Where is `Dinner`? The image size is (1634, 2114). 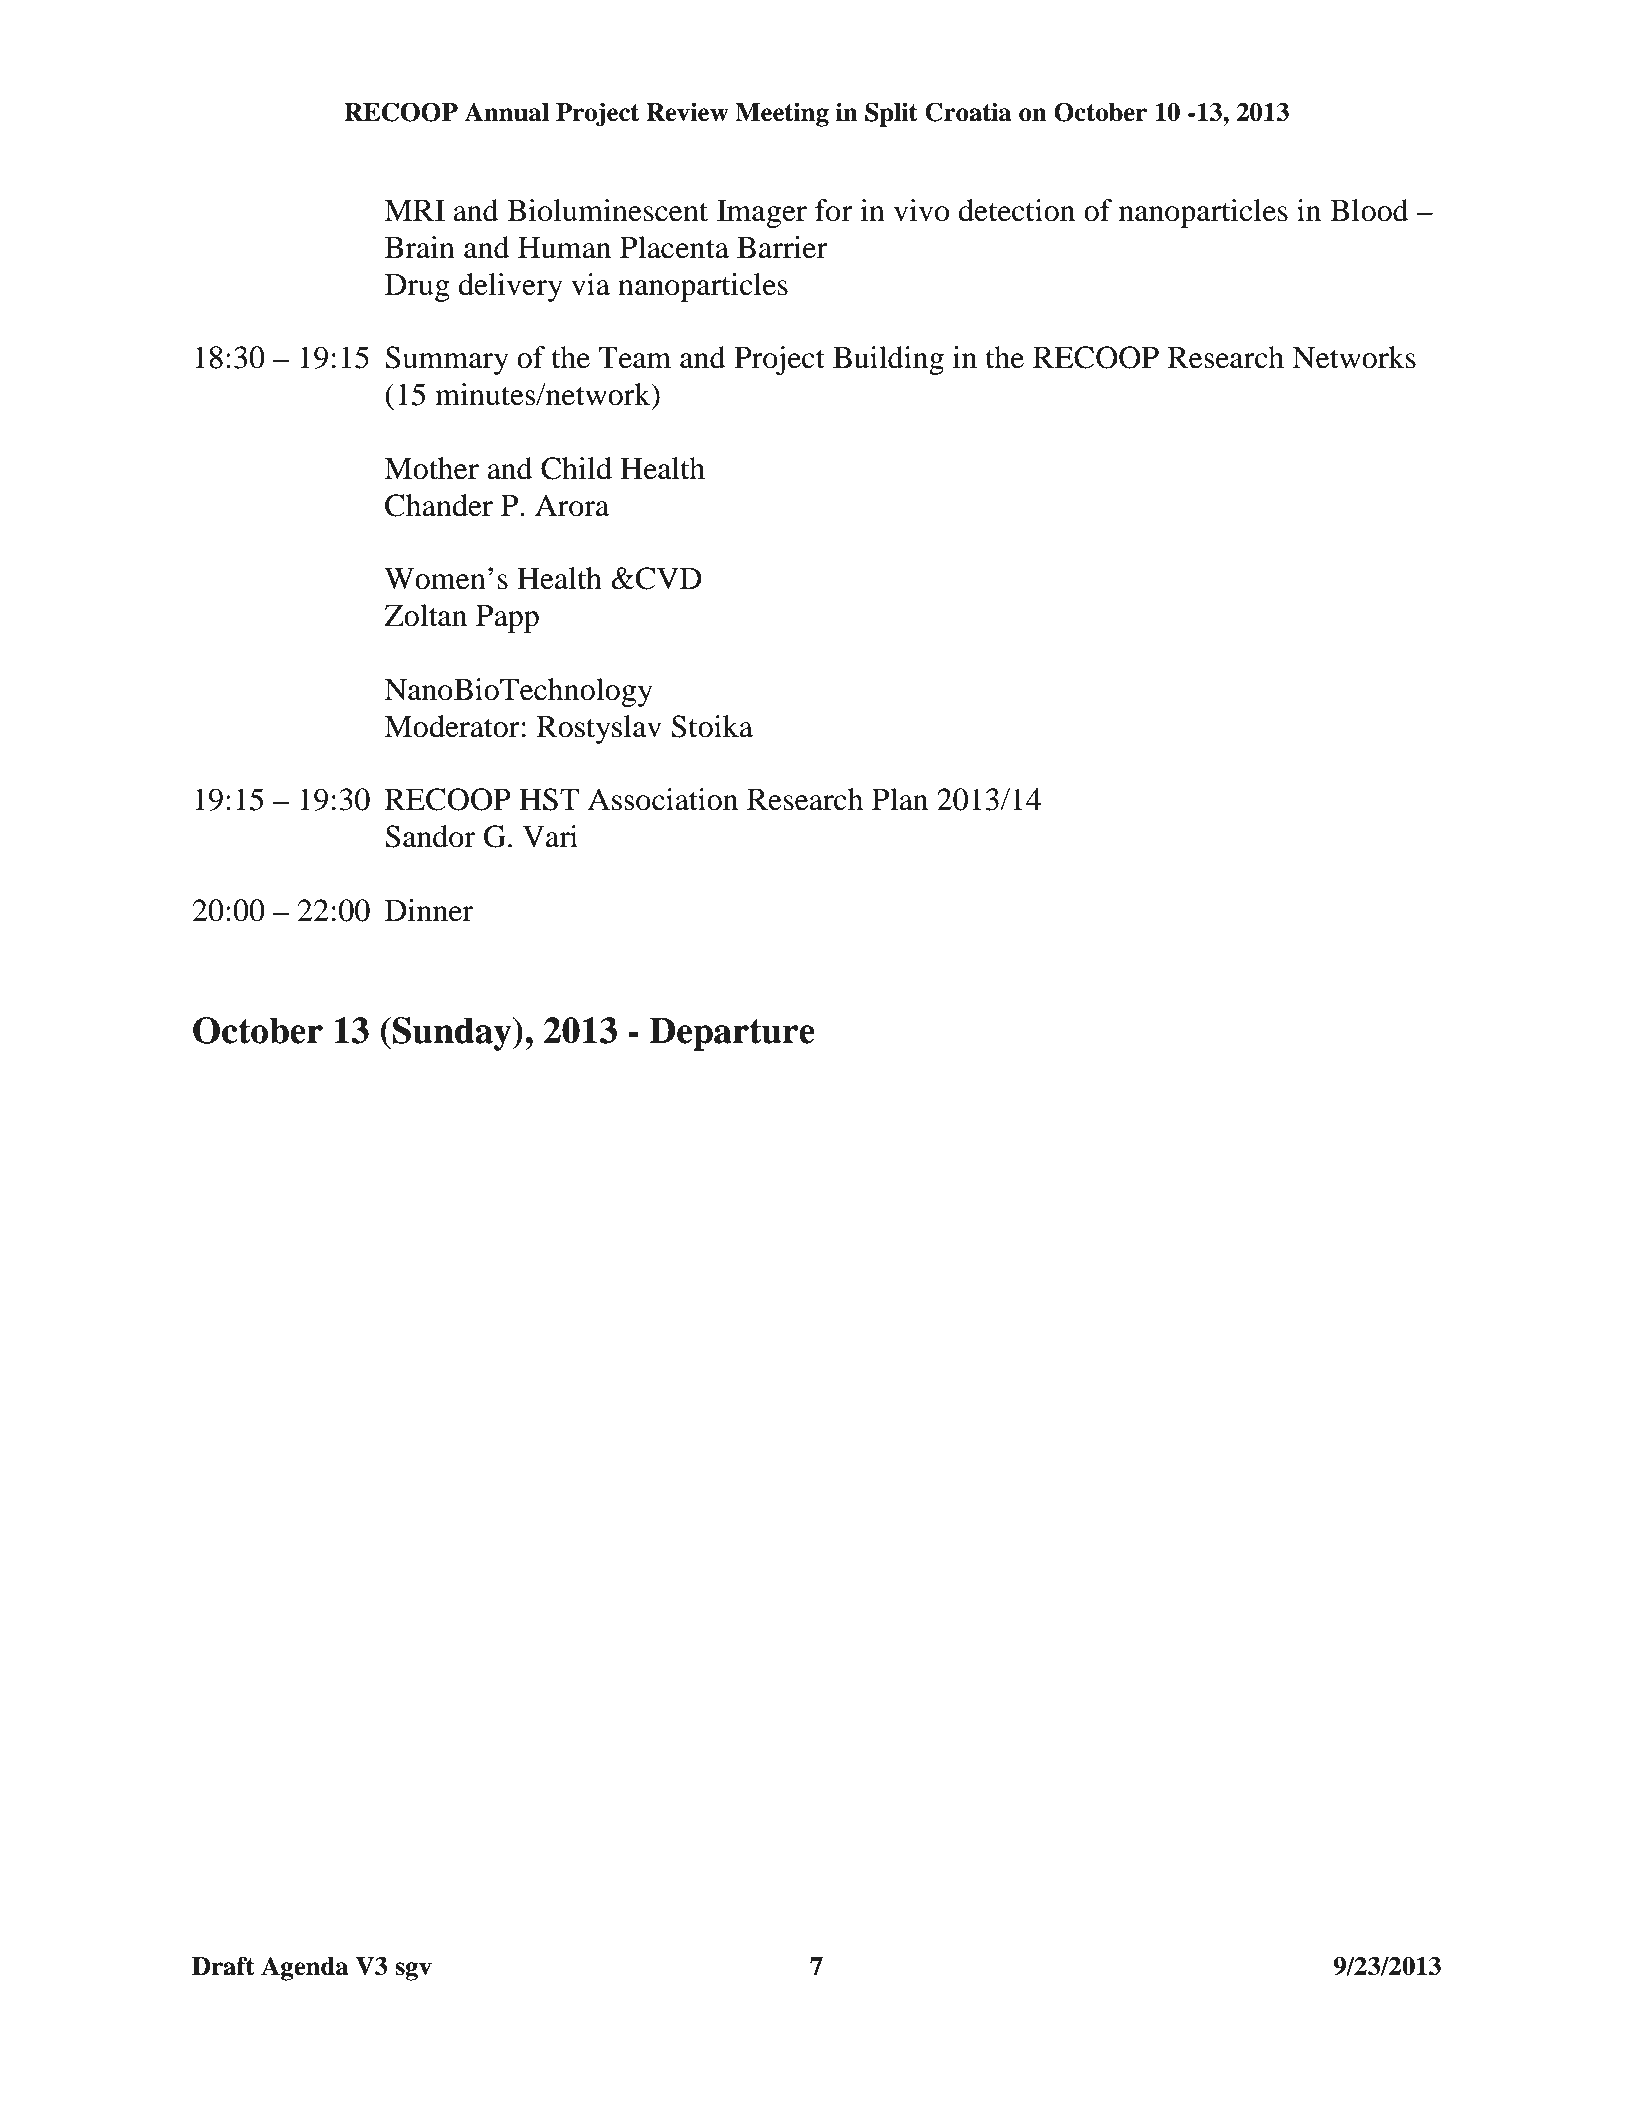 Dinner is located at coordinates (429, 910).
